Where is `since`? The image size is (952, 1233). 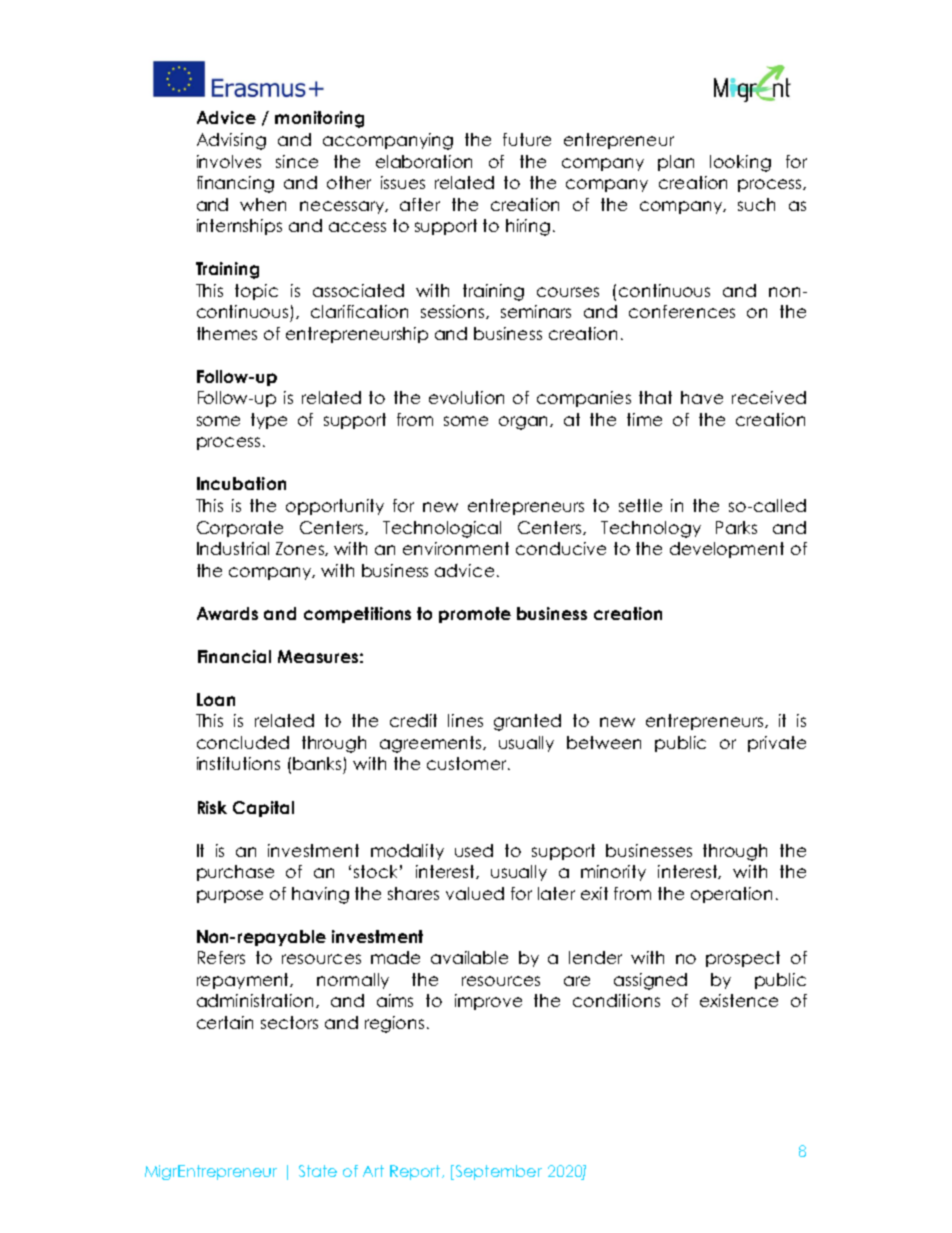 since is located at coordinates (297, 161).
